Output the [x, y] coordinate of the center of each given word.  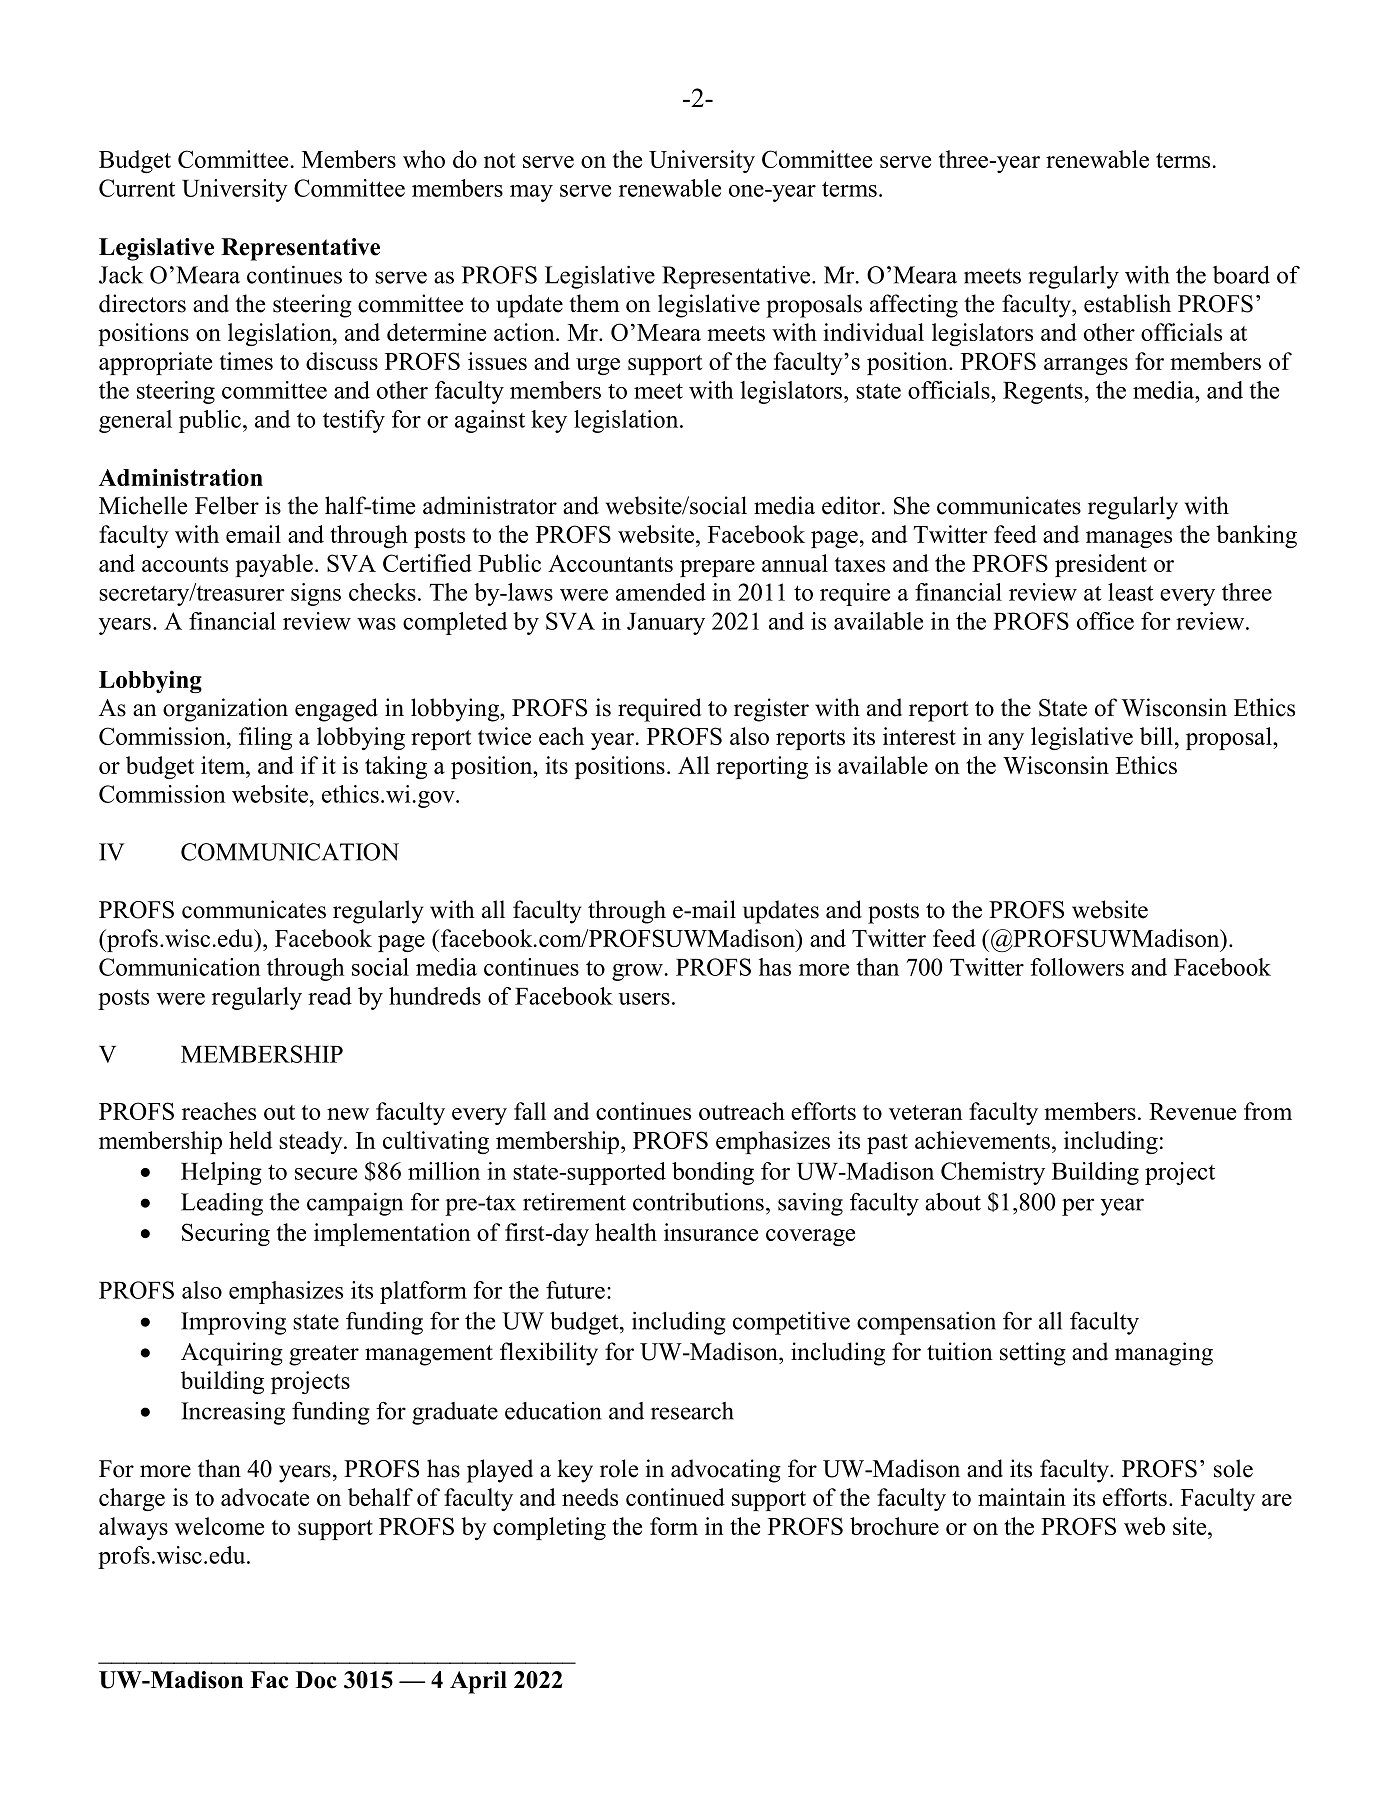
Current [137, 188]
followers [1077, 967]
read [330, 996]
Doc [316, 1680]
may [531, 193]
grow [637, 972]
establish [1127, 303]
